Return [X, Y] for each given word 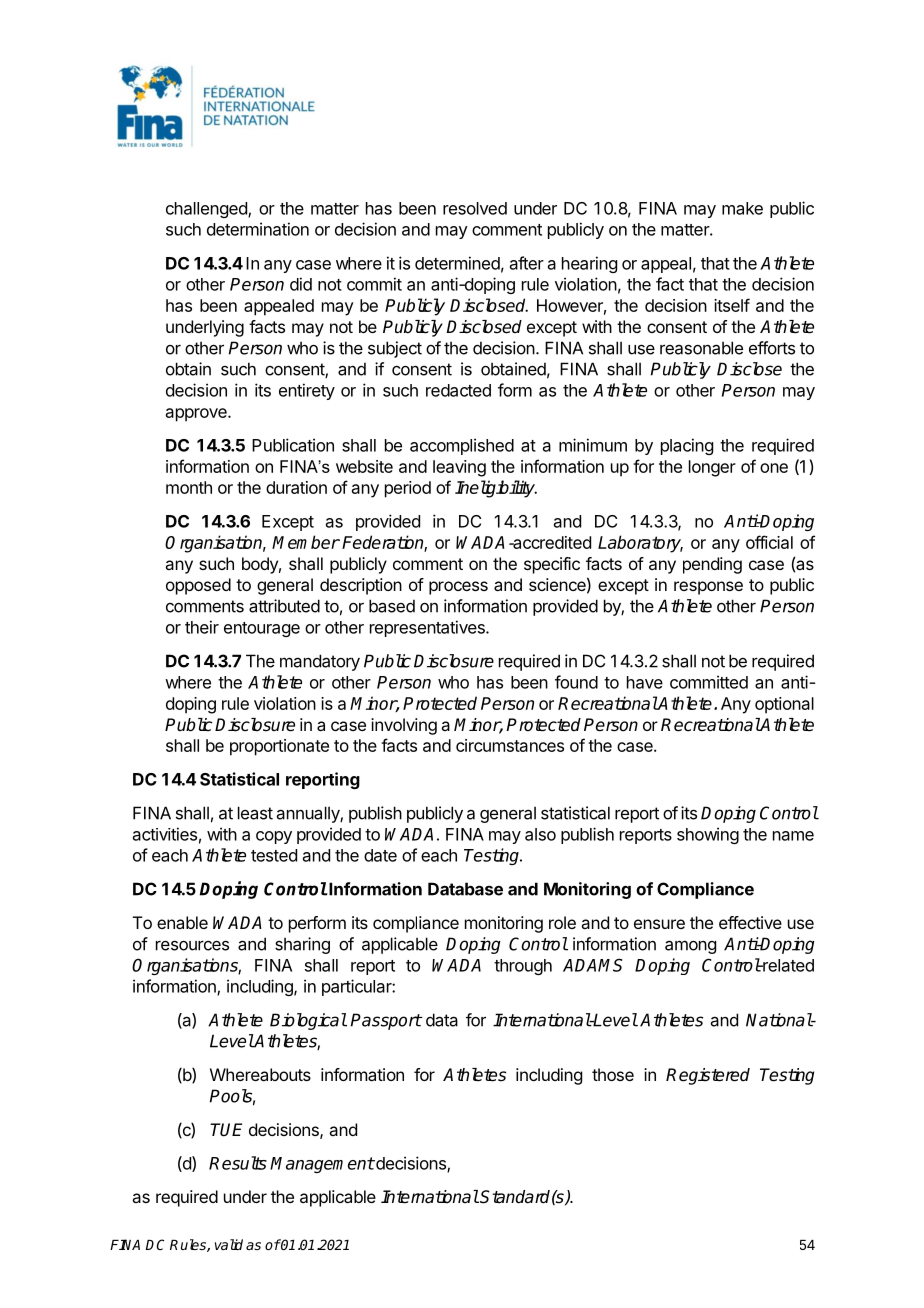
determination [258, 229]
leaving [459, 468]
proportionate [279, 747]
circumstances [510, 745]
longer [712, 468]
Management [322, 1165]
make [742, 208]
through [523, 967]
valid [229, 1244]
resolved [475, 208]
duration [296, 487]
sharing [302, 945]
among [690, 947]
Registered [708, 1076]
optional [784, 705]
